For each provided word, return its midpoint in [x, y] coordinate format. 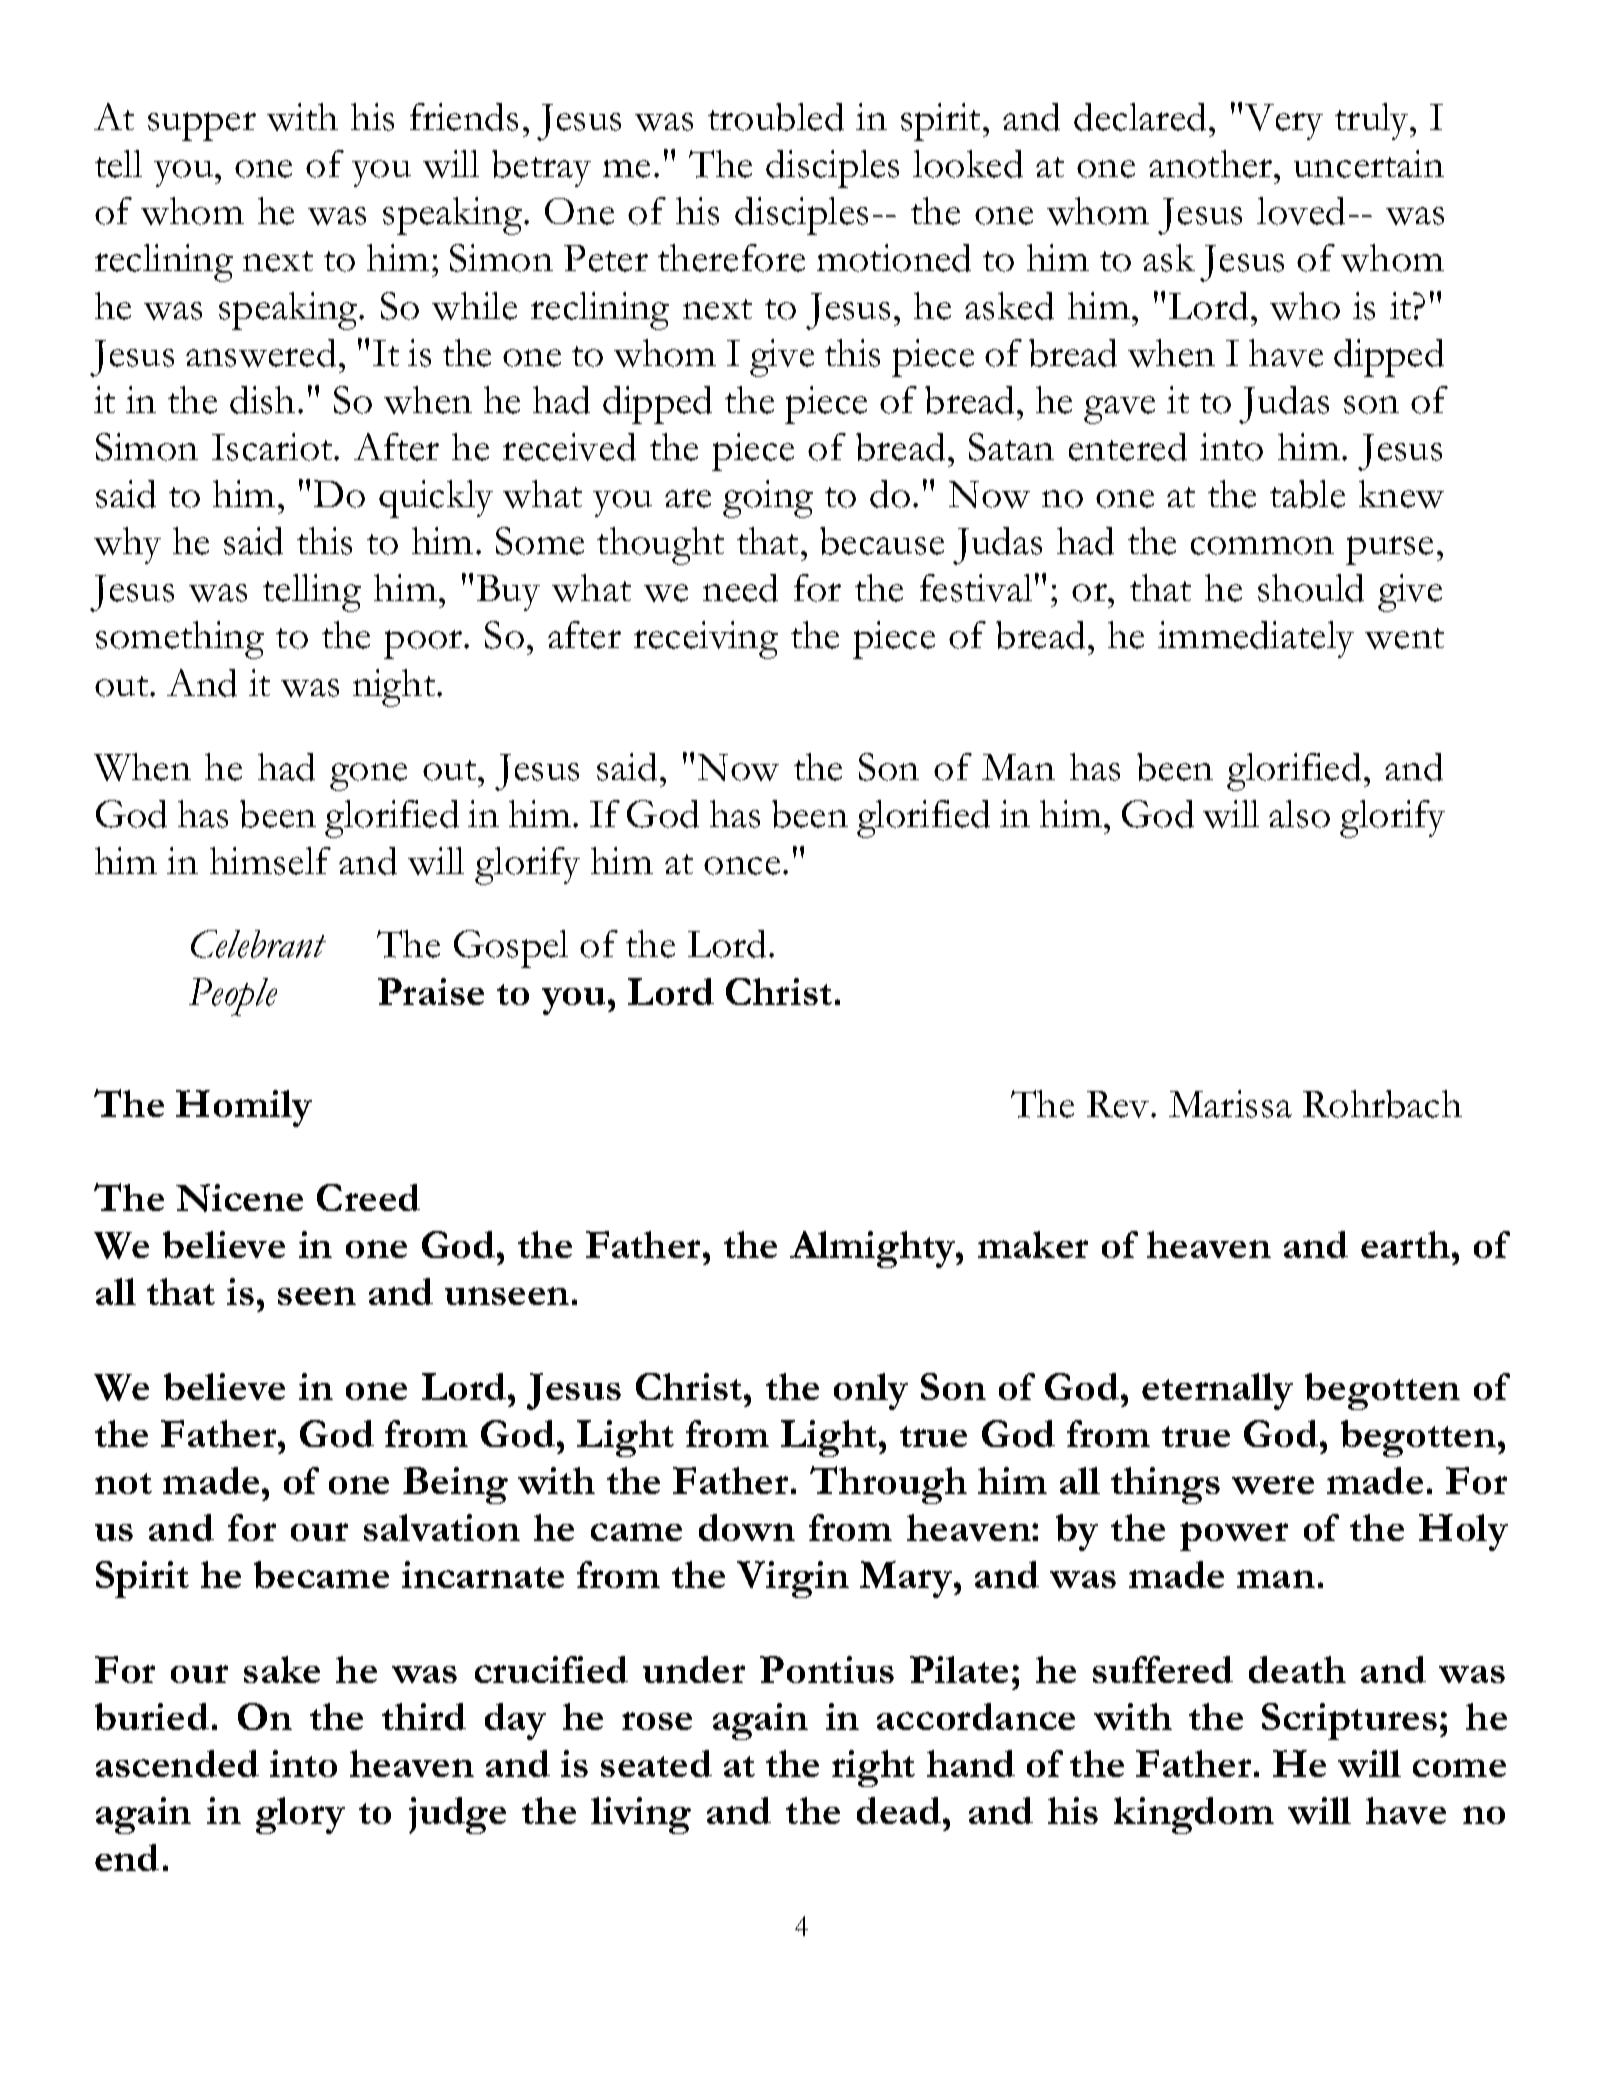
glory [300, 1815]
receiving [706, 640]
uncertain [1369, 164]
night [395, 688]
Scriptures [1349, 1721]
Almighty [873, 1249]
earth [1407, 1244]
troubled [776, 117]
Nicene [239, 1198]
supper [202, 126]
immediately [1256, 639]
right [873, 1768]
